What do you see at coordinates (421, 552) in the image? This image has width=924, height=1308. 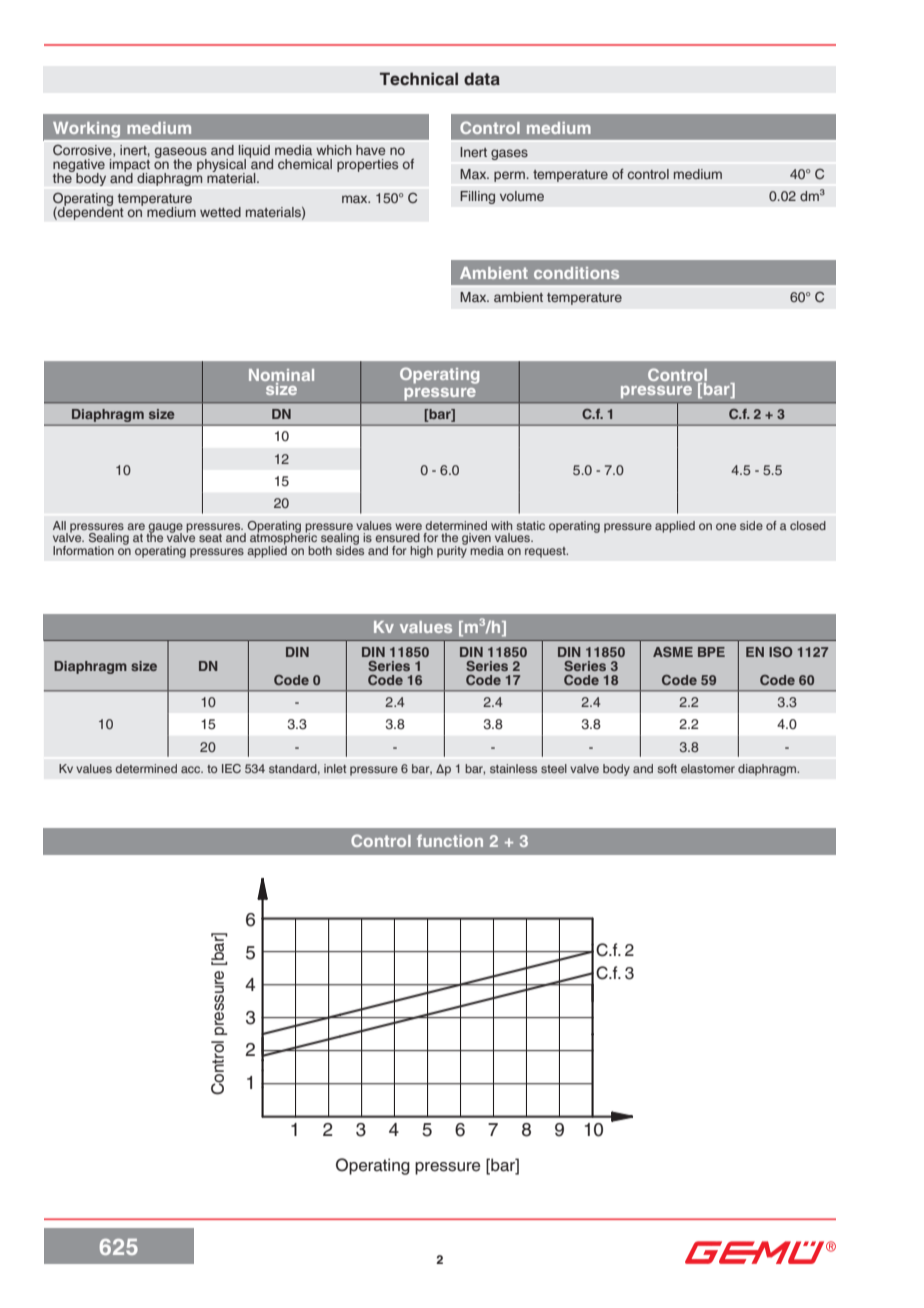 I see `high` at bounding box center [421, 552].
